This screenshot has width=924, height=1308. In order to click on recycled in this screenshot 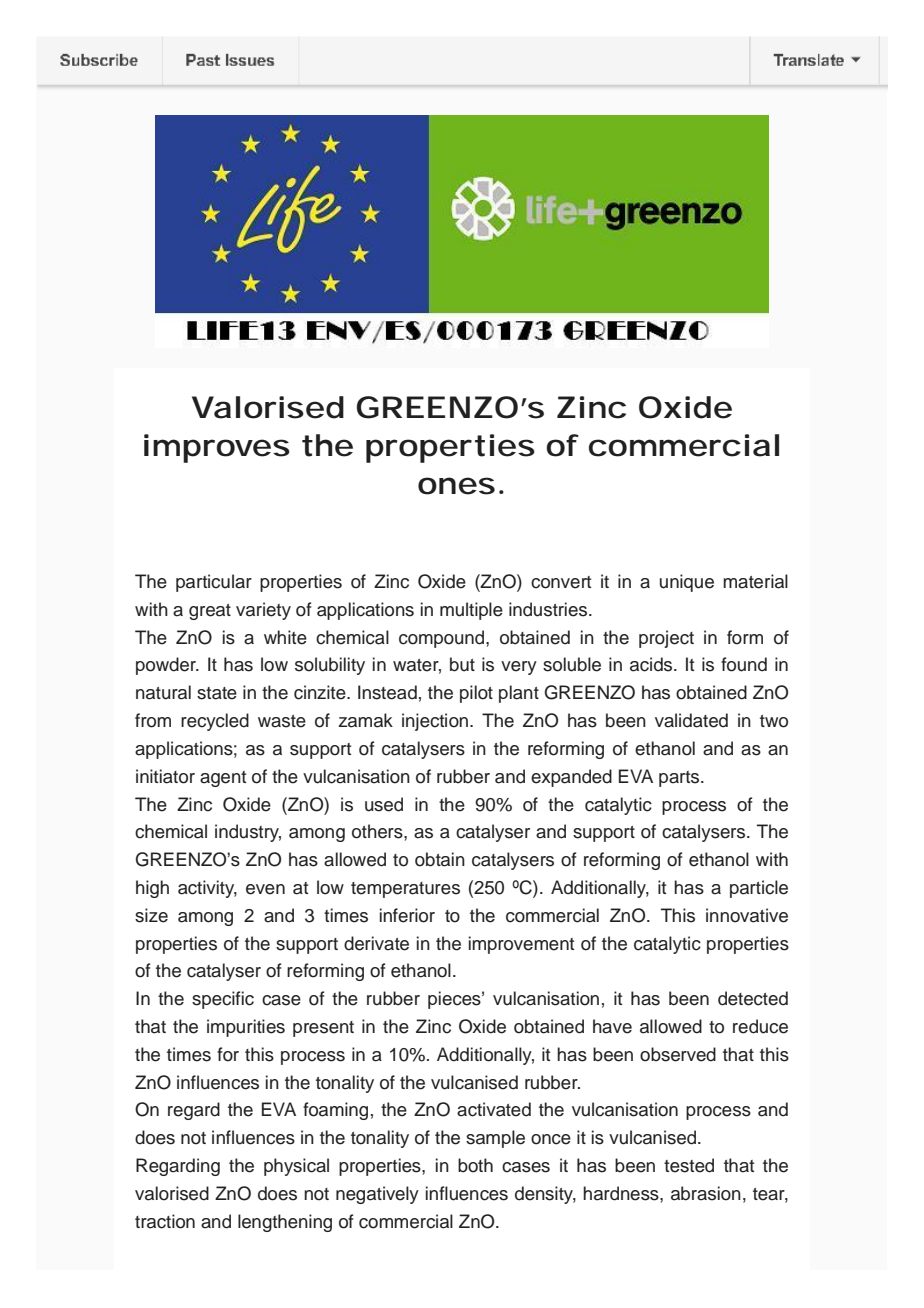, I will do `click(215, 722)`.
